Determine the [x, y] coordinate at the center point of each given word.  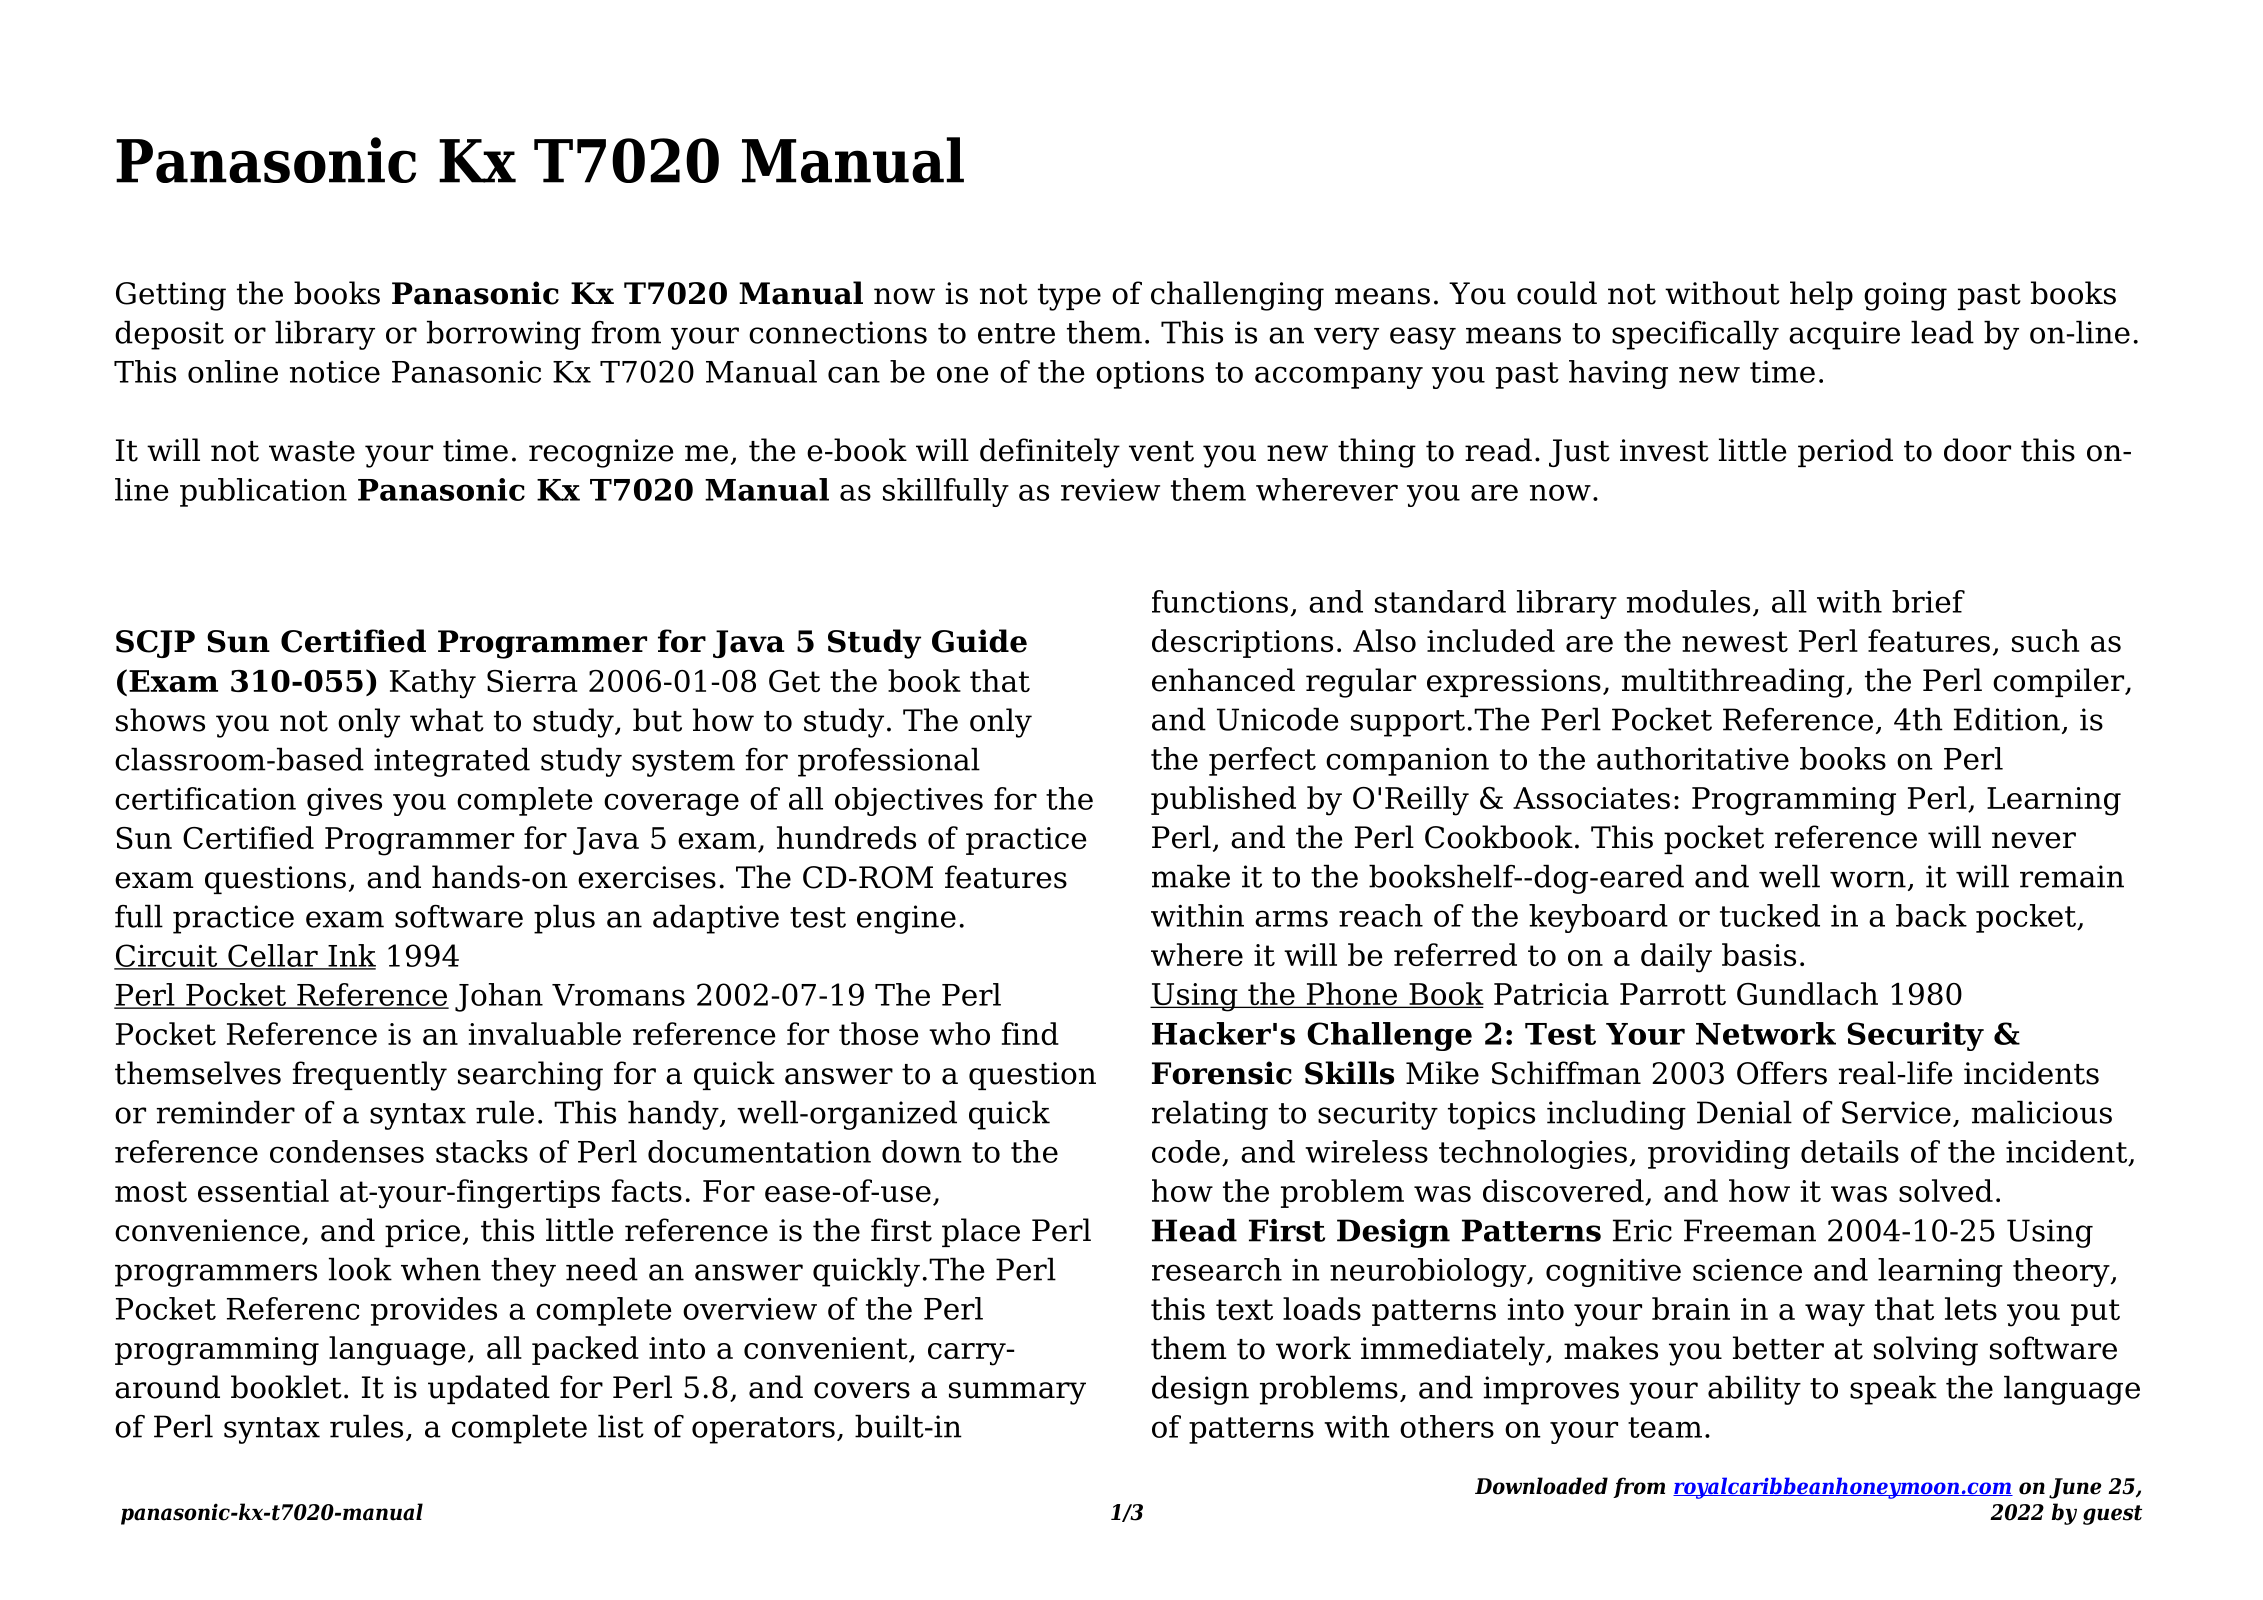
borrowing [504, 335]
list [621, 1426]
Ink [351, 956]
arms [1291, 918]
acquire [1844, 335]
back [1931, 915]
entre [1016, 333]
